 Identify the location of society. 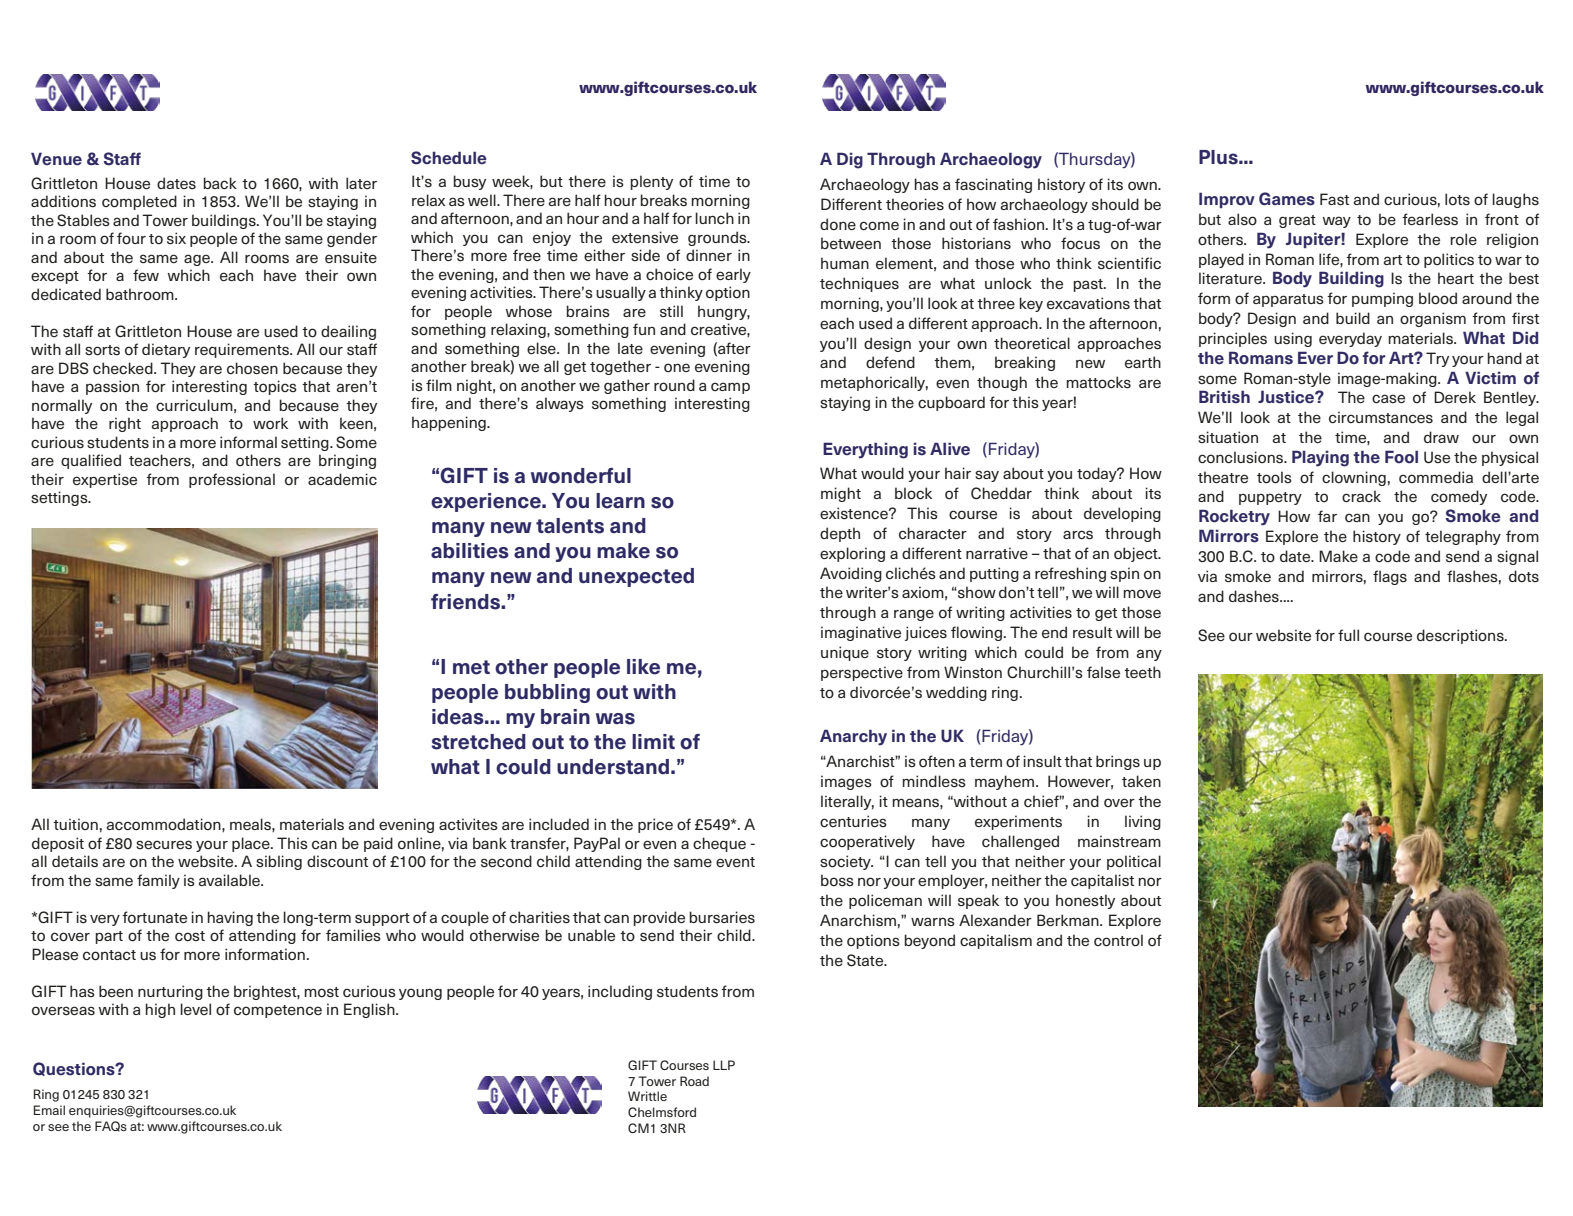
(846, 862).
